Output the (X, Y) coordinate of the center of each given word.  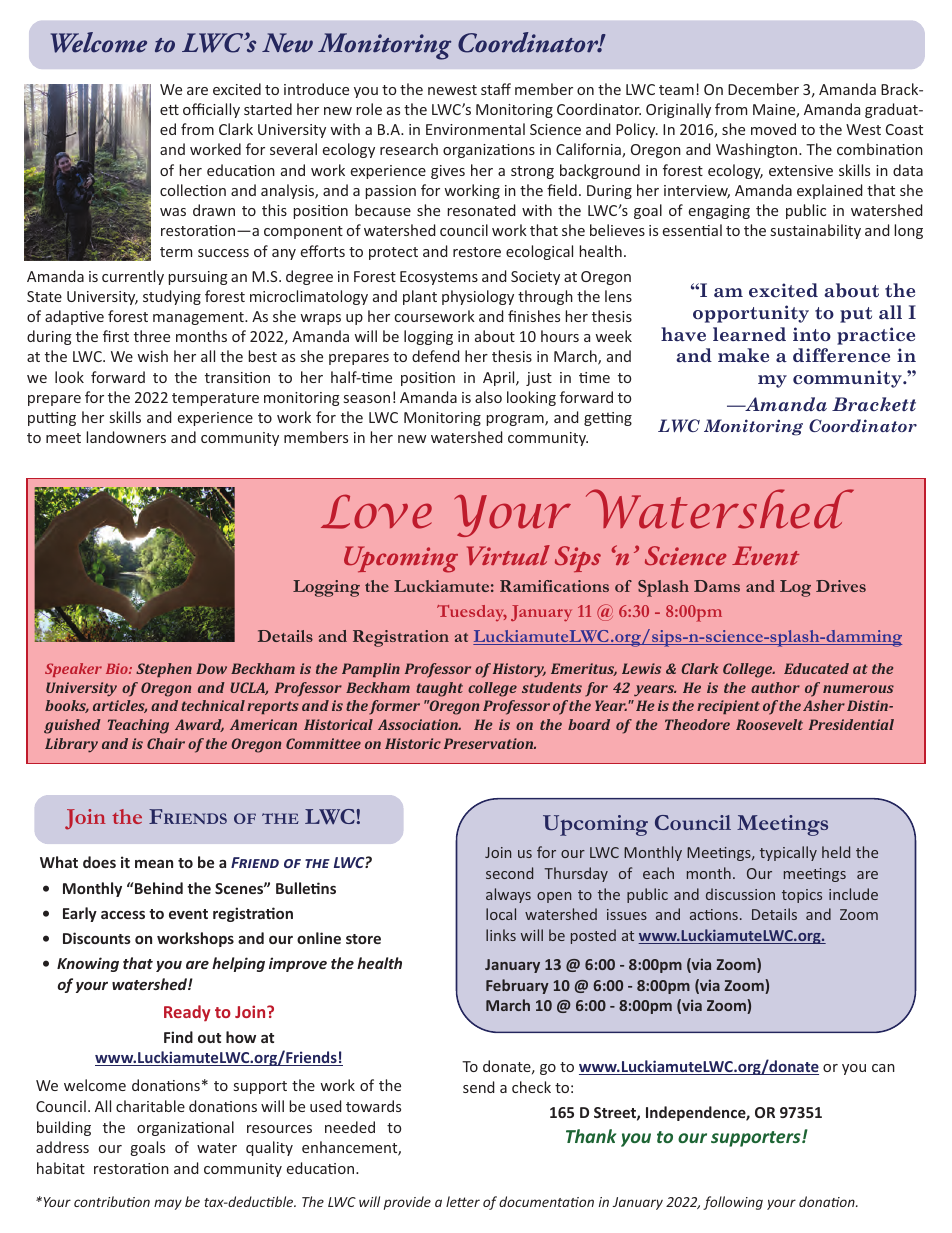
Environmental (475, 129)
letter (463, 1201)
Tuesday (472, 613)
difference (841, 355)
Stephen (164, 670)
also (488, 397)
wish (152, 356)
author (775, 687)
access (123, 915)
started (268, 109)
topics (802, 896)
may (168, 1204)
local (501, 914)
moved (773, 129)
